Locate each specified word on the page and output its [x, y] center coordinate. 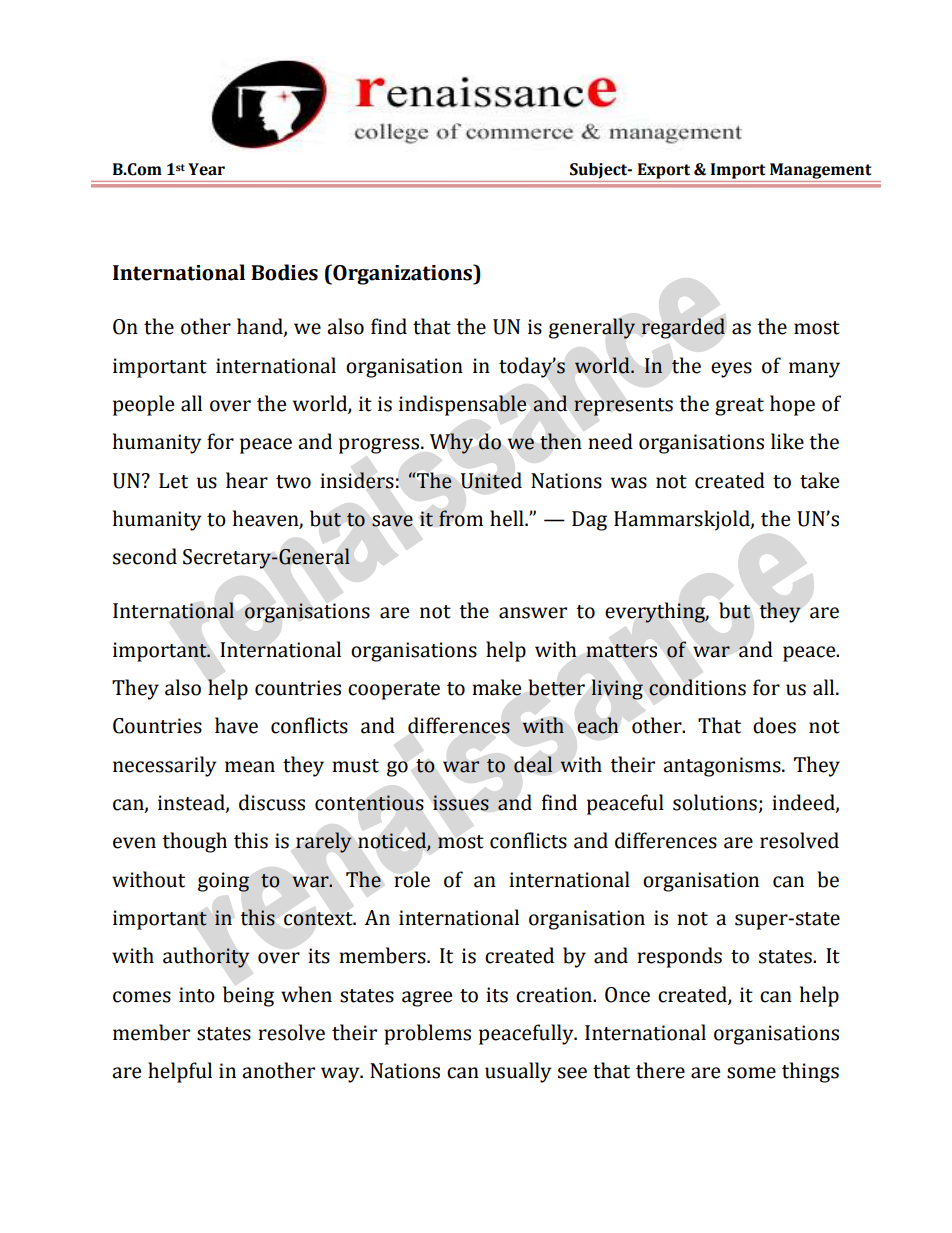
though [194, 842]
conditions [697, 687]
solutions [715, 802]
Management [820, 171]
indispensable [462, 405]
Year [206, 169]
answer [533, 613]
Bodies [284, 272]
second [145, 556]
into [197, 995]
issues [461, 803]
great [739, 407]
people [143, 405]
